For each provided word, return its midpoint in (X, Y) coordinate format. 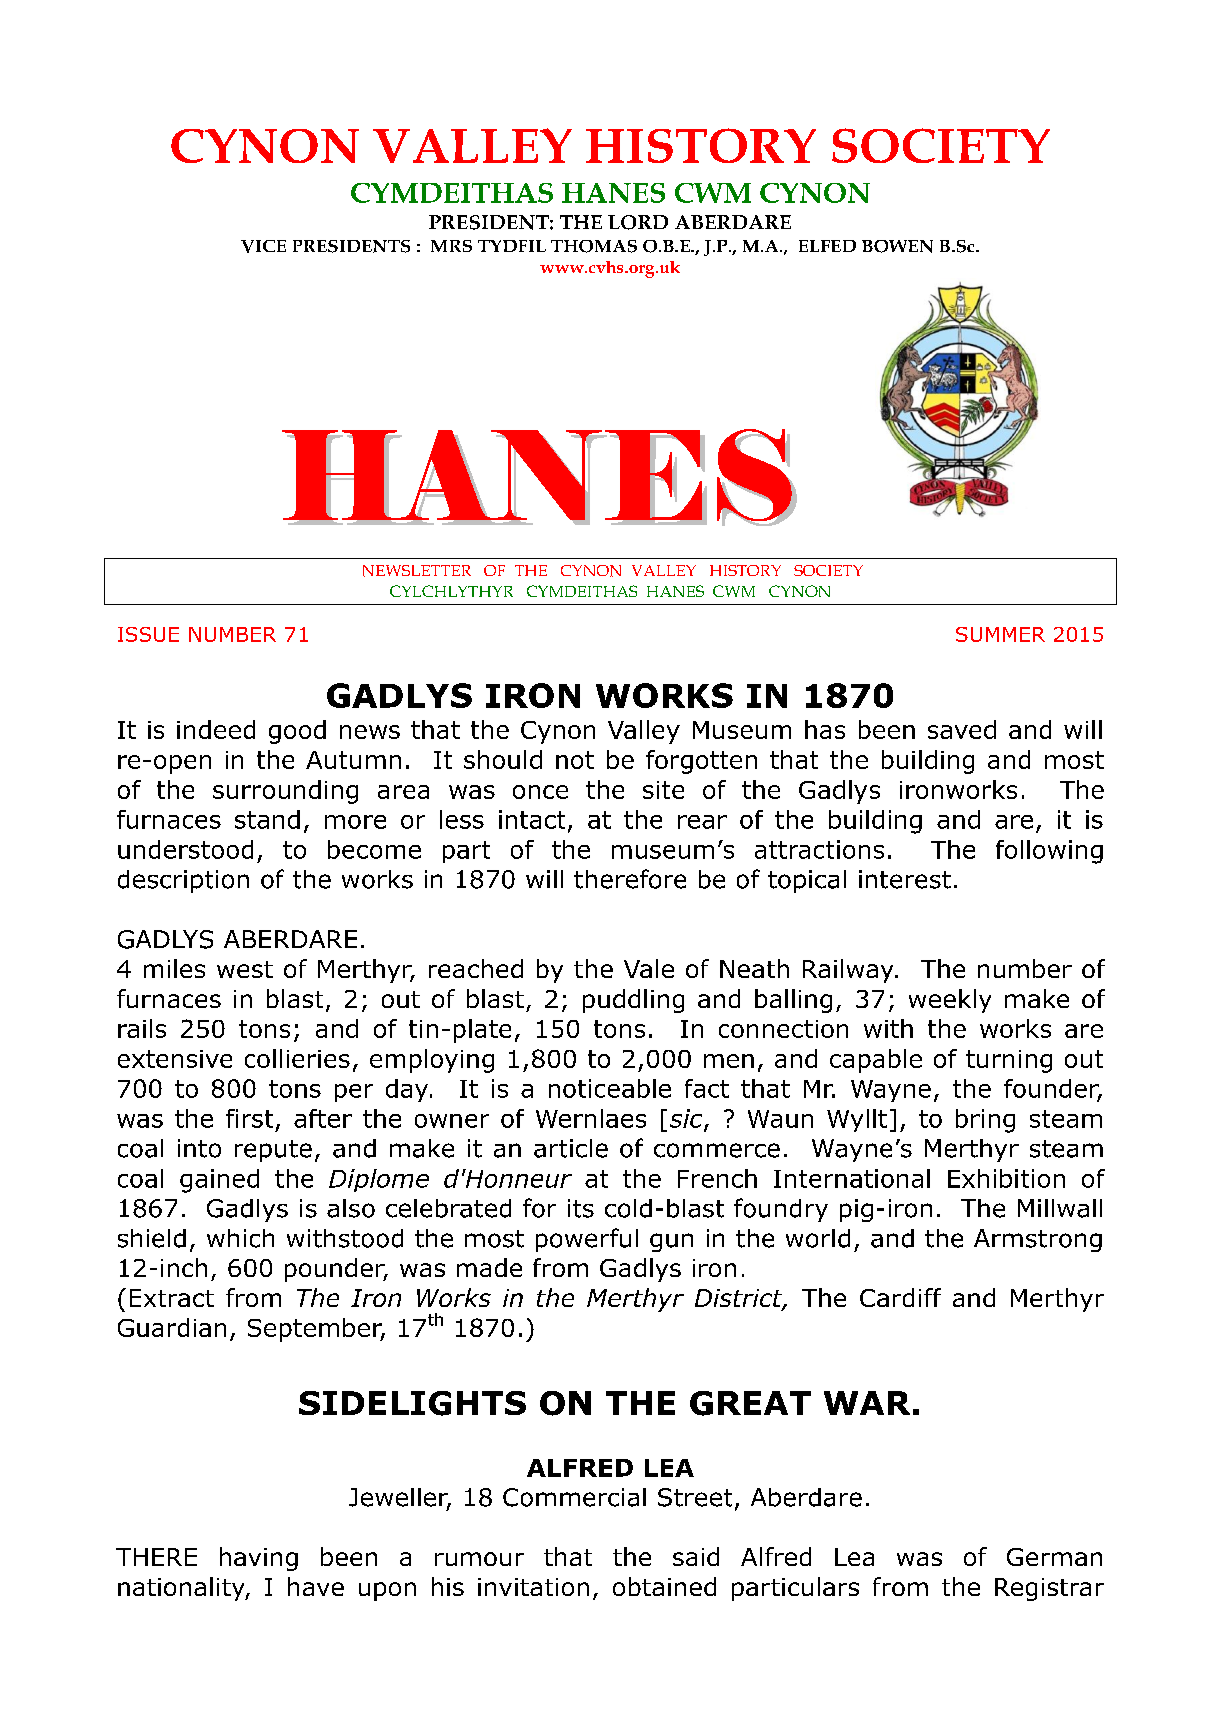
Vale (649, 968)
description (183, 881)
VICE (263, 246)
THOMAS (594, 246)
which (240, 1238)
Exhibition (1006, 1178)
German (1054, 1557)
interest (905, 879)
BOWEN (897, 246)
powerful (587, 1240)
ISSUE (148, 634)
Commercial (574, 1497)
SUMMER (1000, 634)
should (503, 759)
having (259, 1559)
